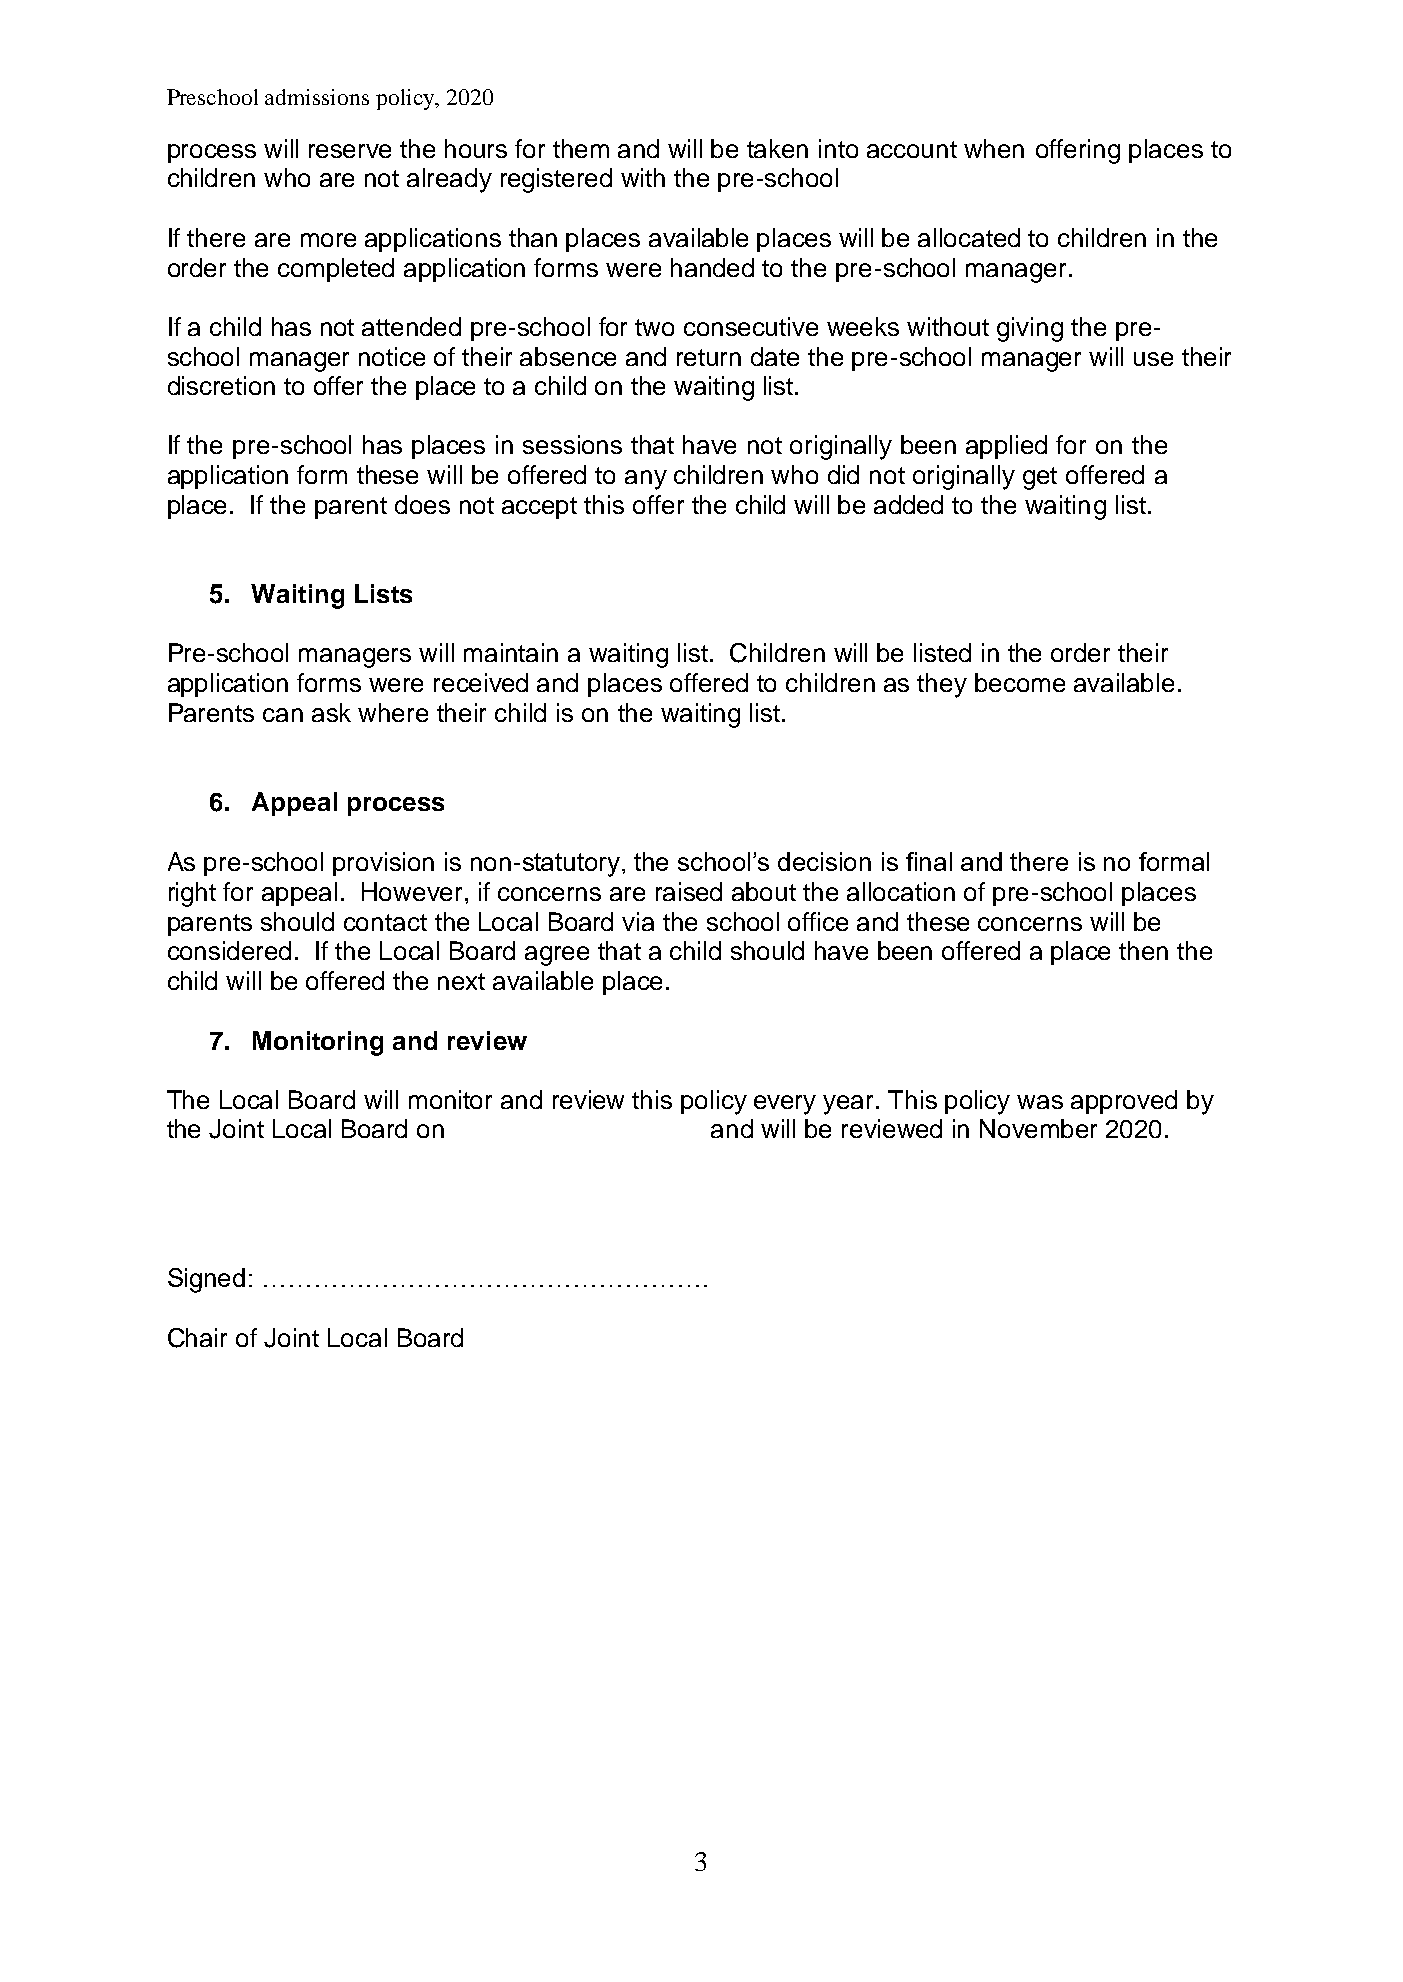 Image resolution: width=1403 pixels, height=1982 pixels. Describe the element at coordinates (994, 148) in the document. I see `when` at that location.
